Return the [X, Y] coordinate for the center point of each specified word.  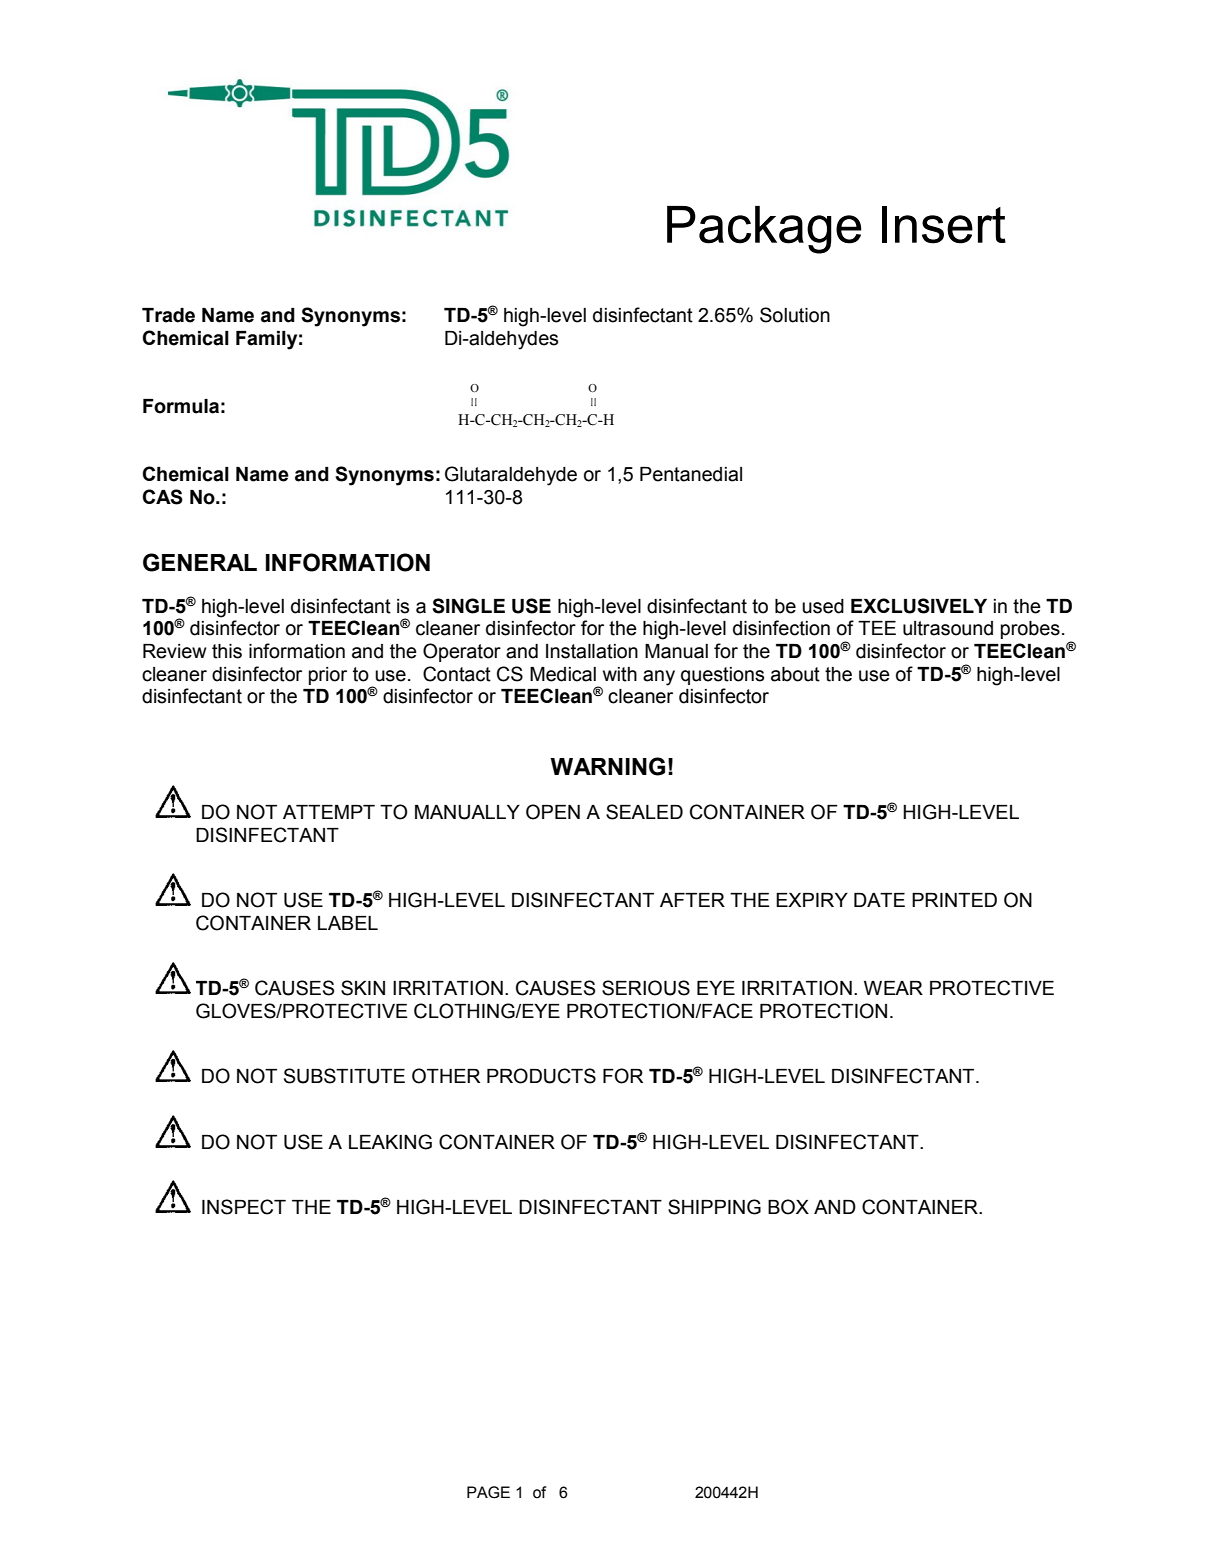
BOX [788, 1207]
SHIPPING [714, 1207]
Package [764, 230]
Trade [168, 315]
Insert [944, 225]
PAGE [488, 1492]
